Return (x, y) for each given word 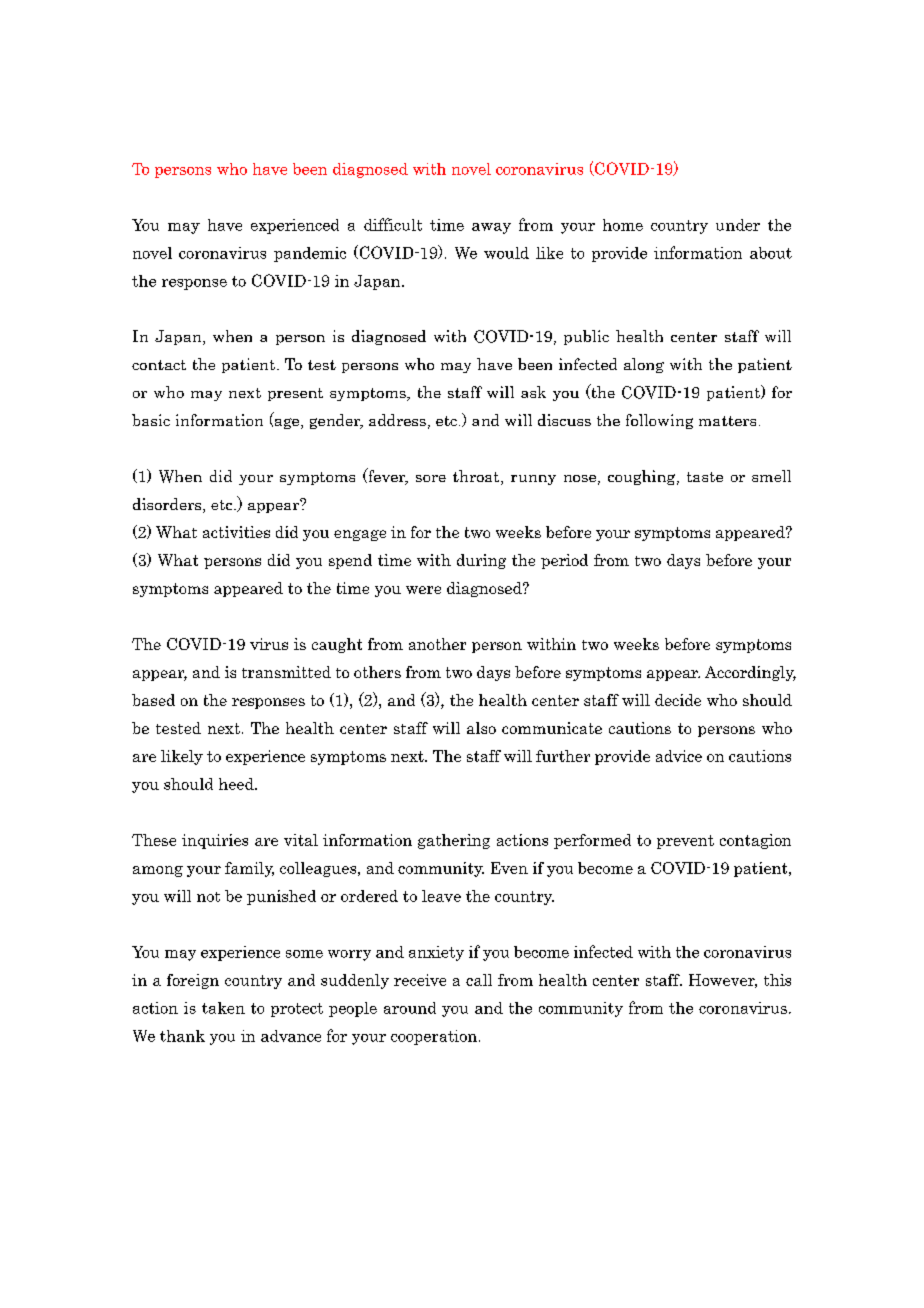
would (506, 253)
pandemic (310, 254)
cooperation (434, 1037)
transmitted (286, 672)
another (437, 644)
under (738, 225)
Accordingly (750, 673)
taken (223, 1008)
